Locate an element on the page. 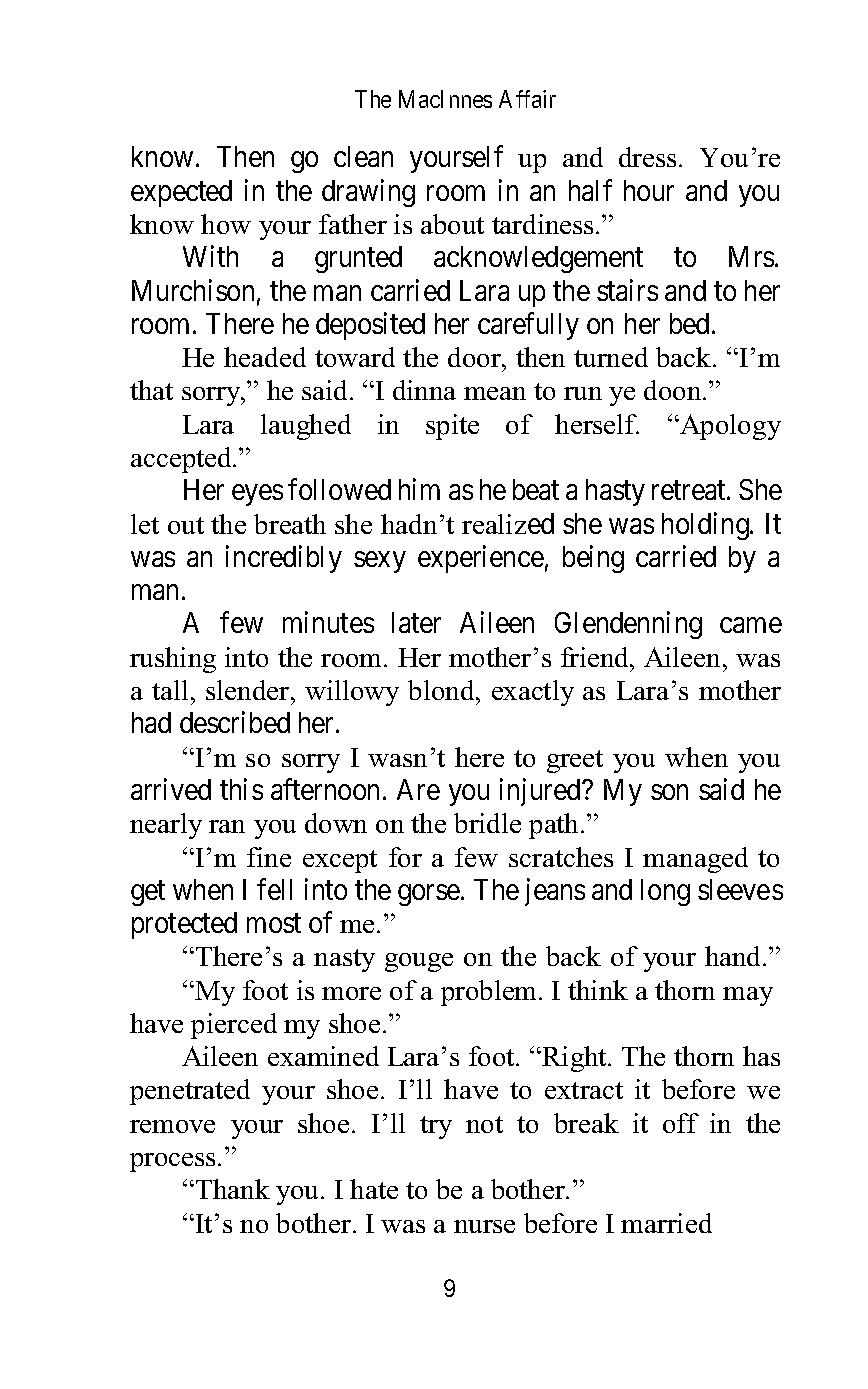 Image resolution: width=868 pixels, height=1389 pixels. blond is located at coordinates (442, 690).
